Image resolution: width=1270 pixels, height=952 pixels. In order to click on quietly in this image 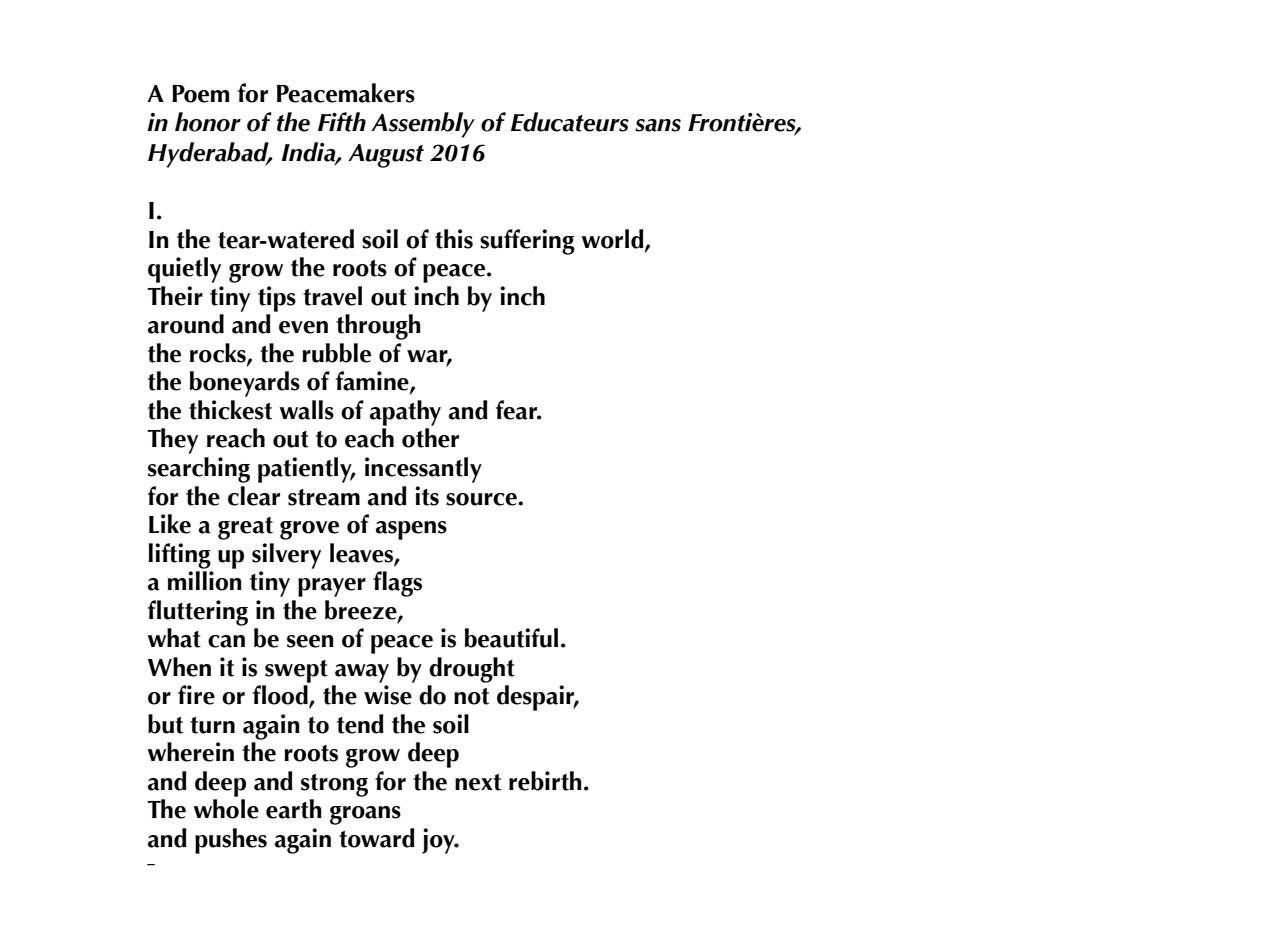, I will do `click(184, 270)`.
